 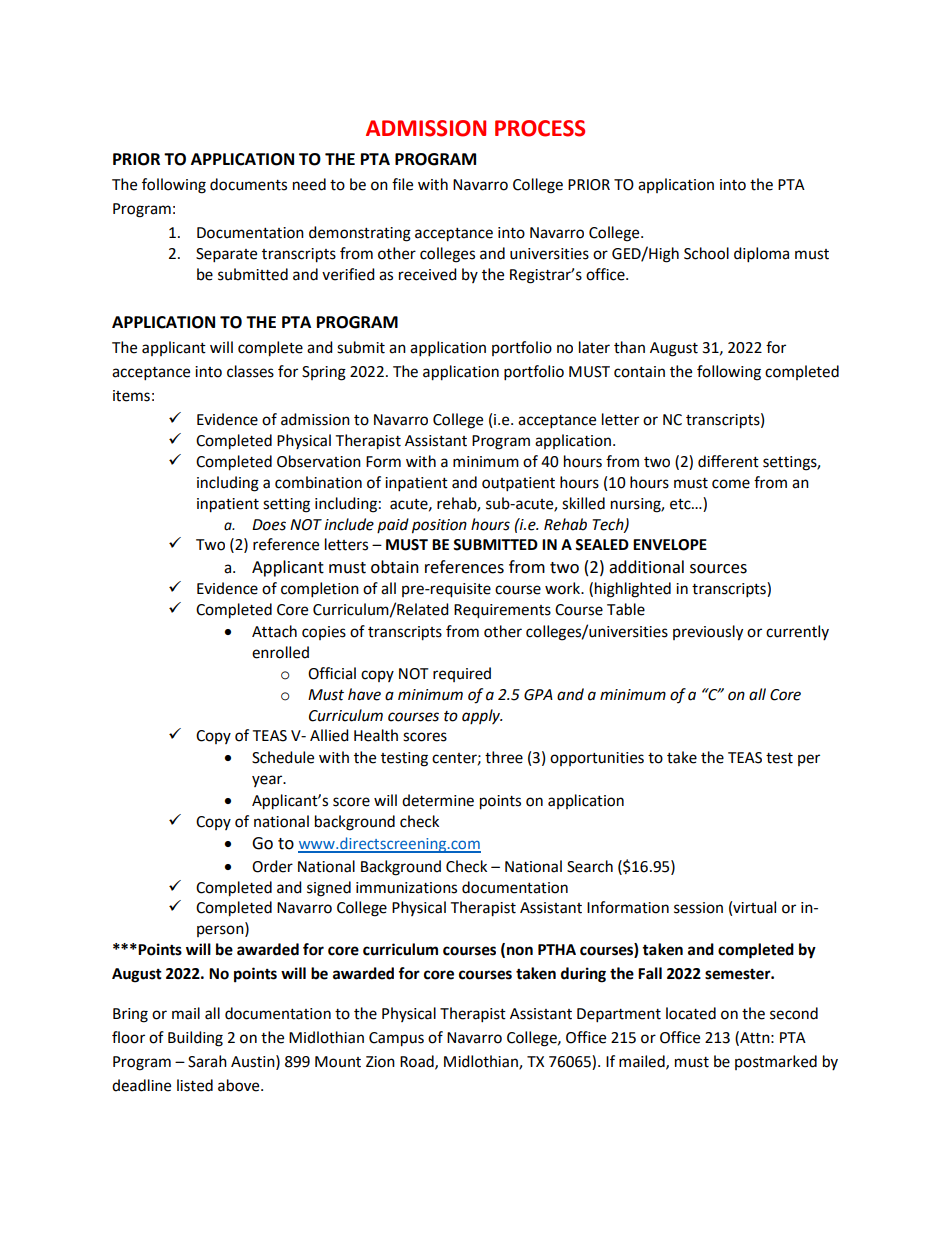 I want to click on documents, so click(x=248, y=184).
